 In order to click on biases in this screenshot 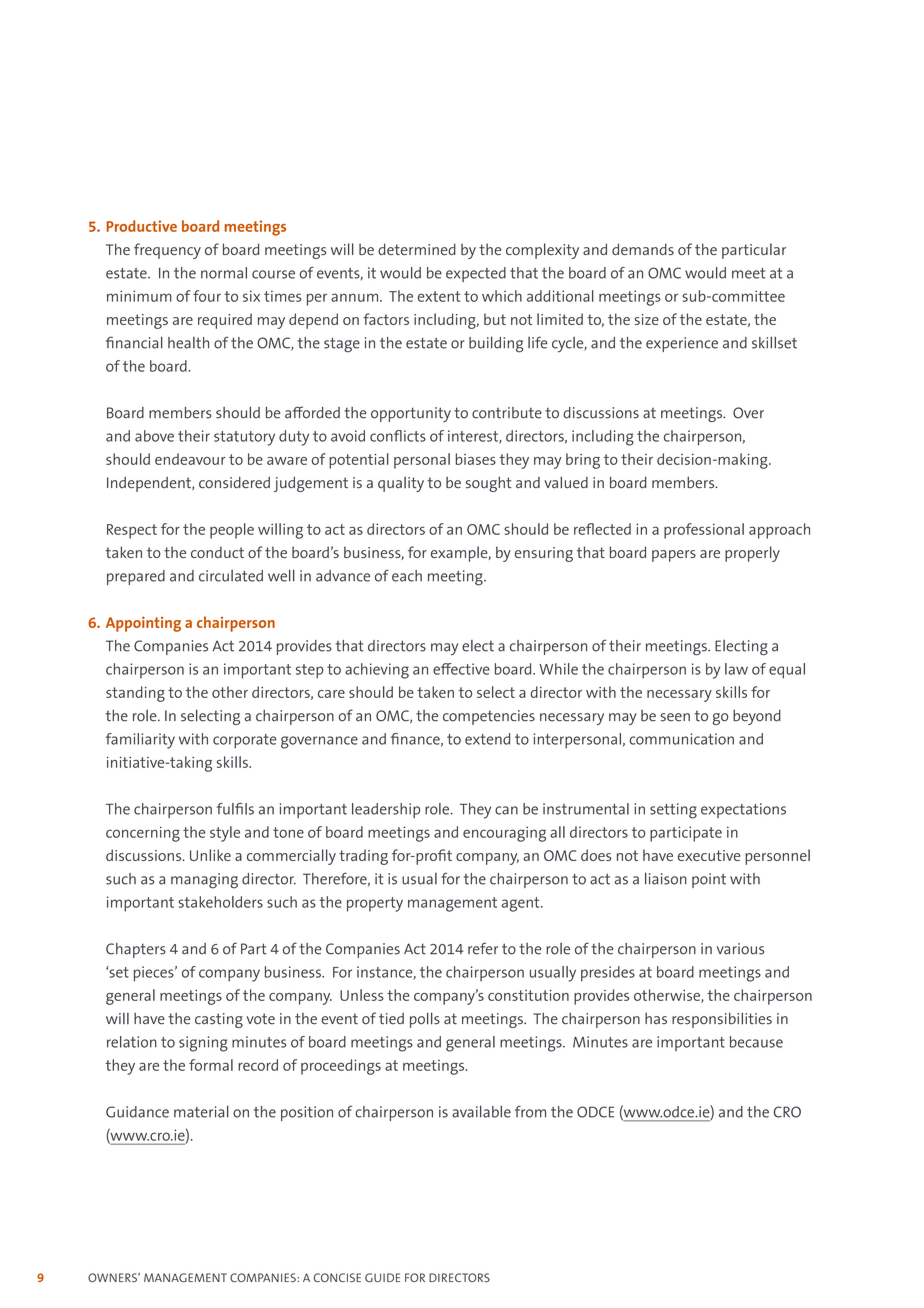, I will do `click(476, 459)`.
